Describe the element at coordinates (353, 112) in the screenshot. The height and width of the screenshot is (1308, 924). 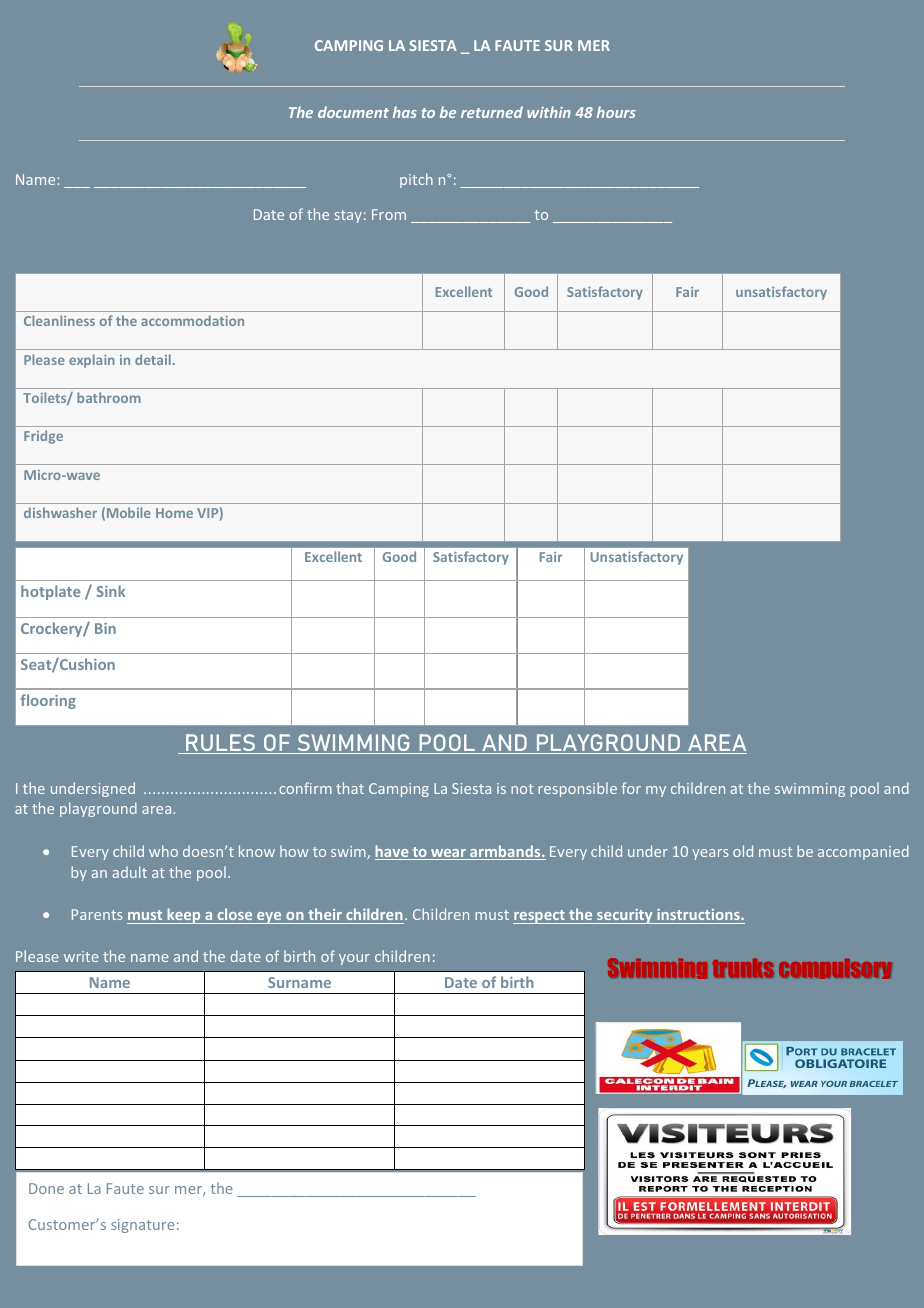
I see `document` at that location.
